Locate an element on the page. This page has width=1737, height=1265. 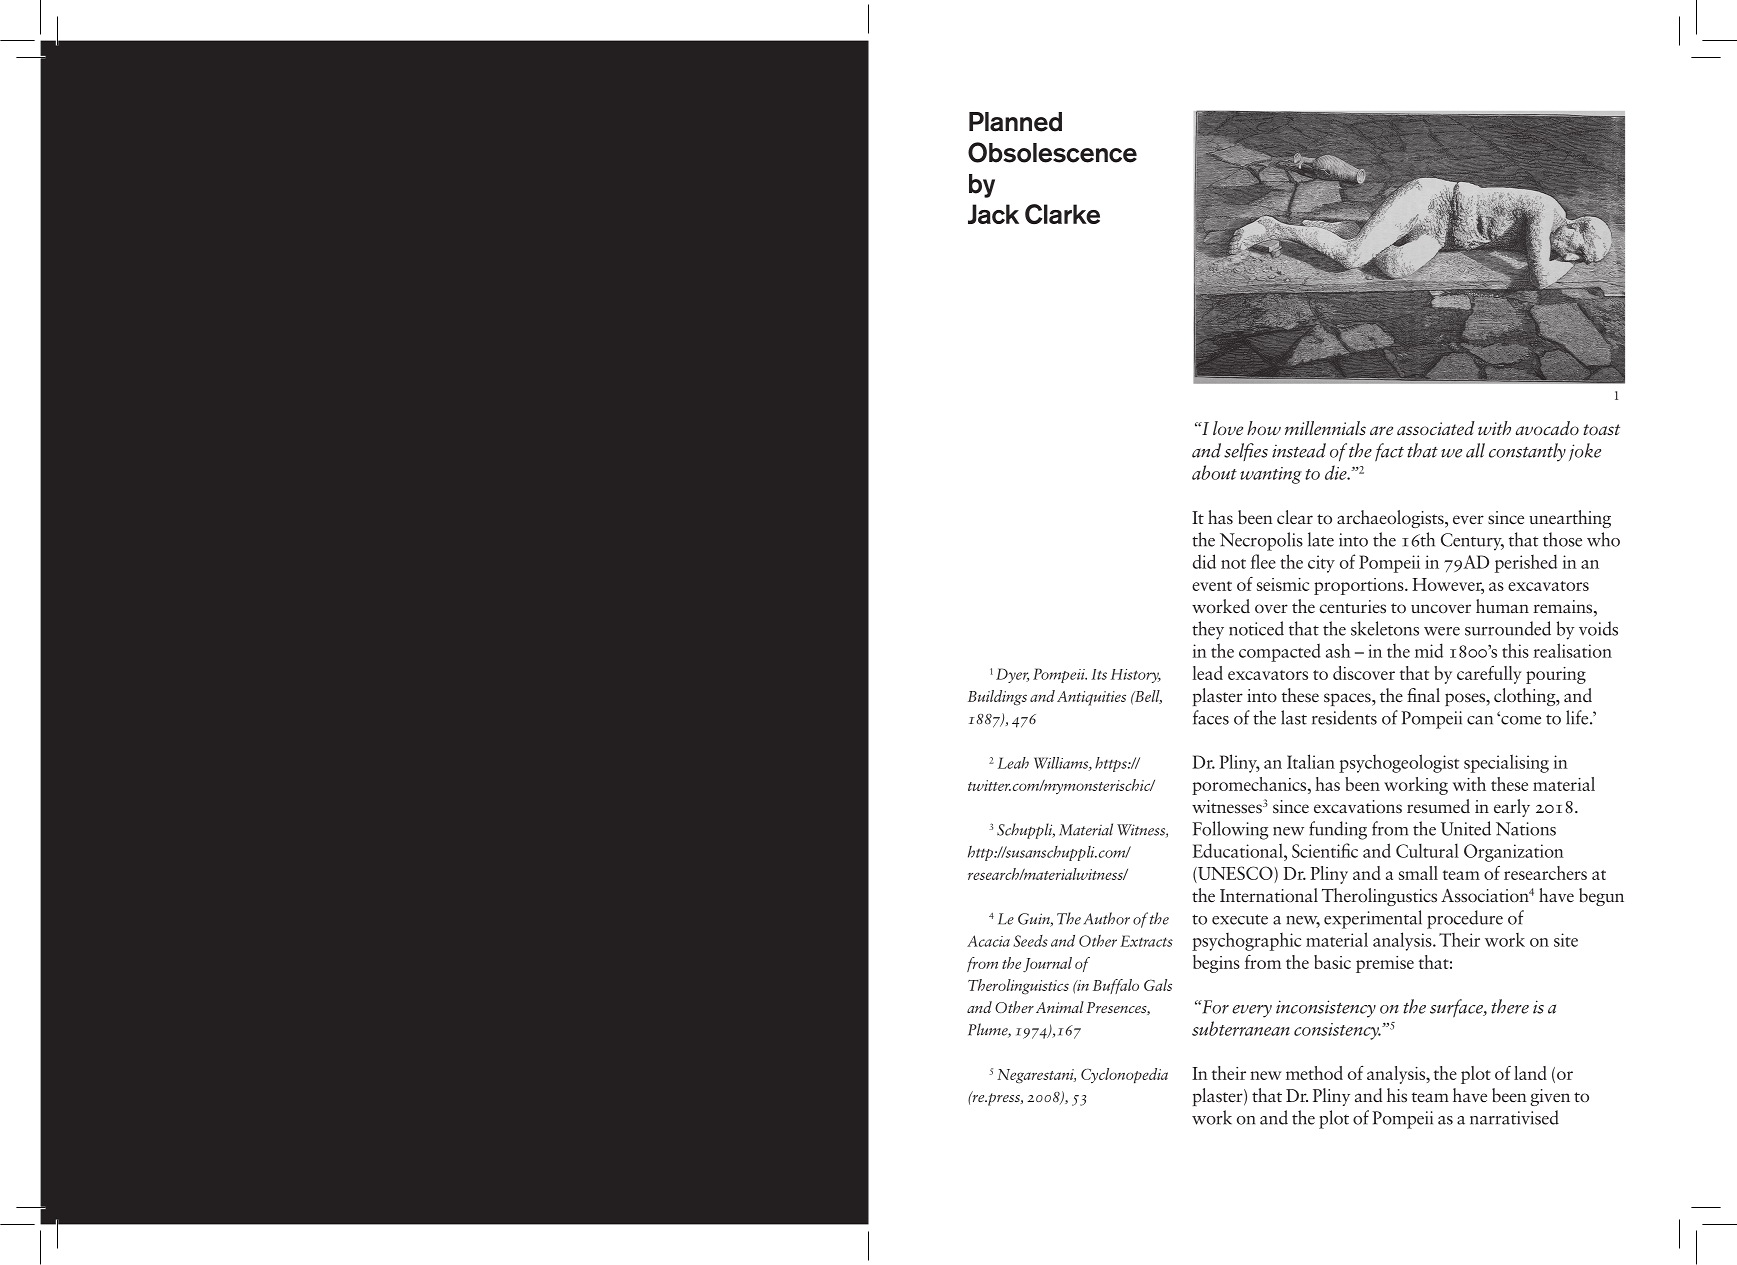
toast is located at coordinates (1601, 429).
